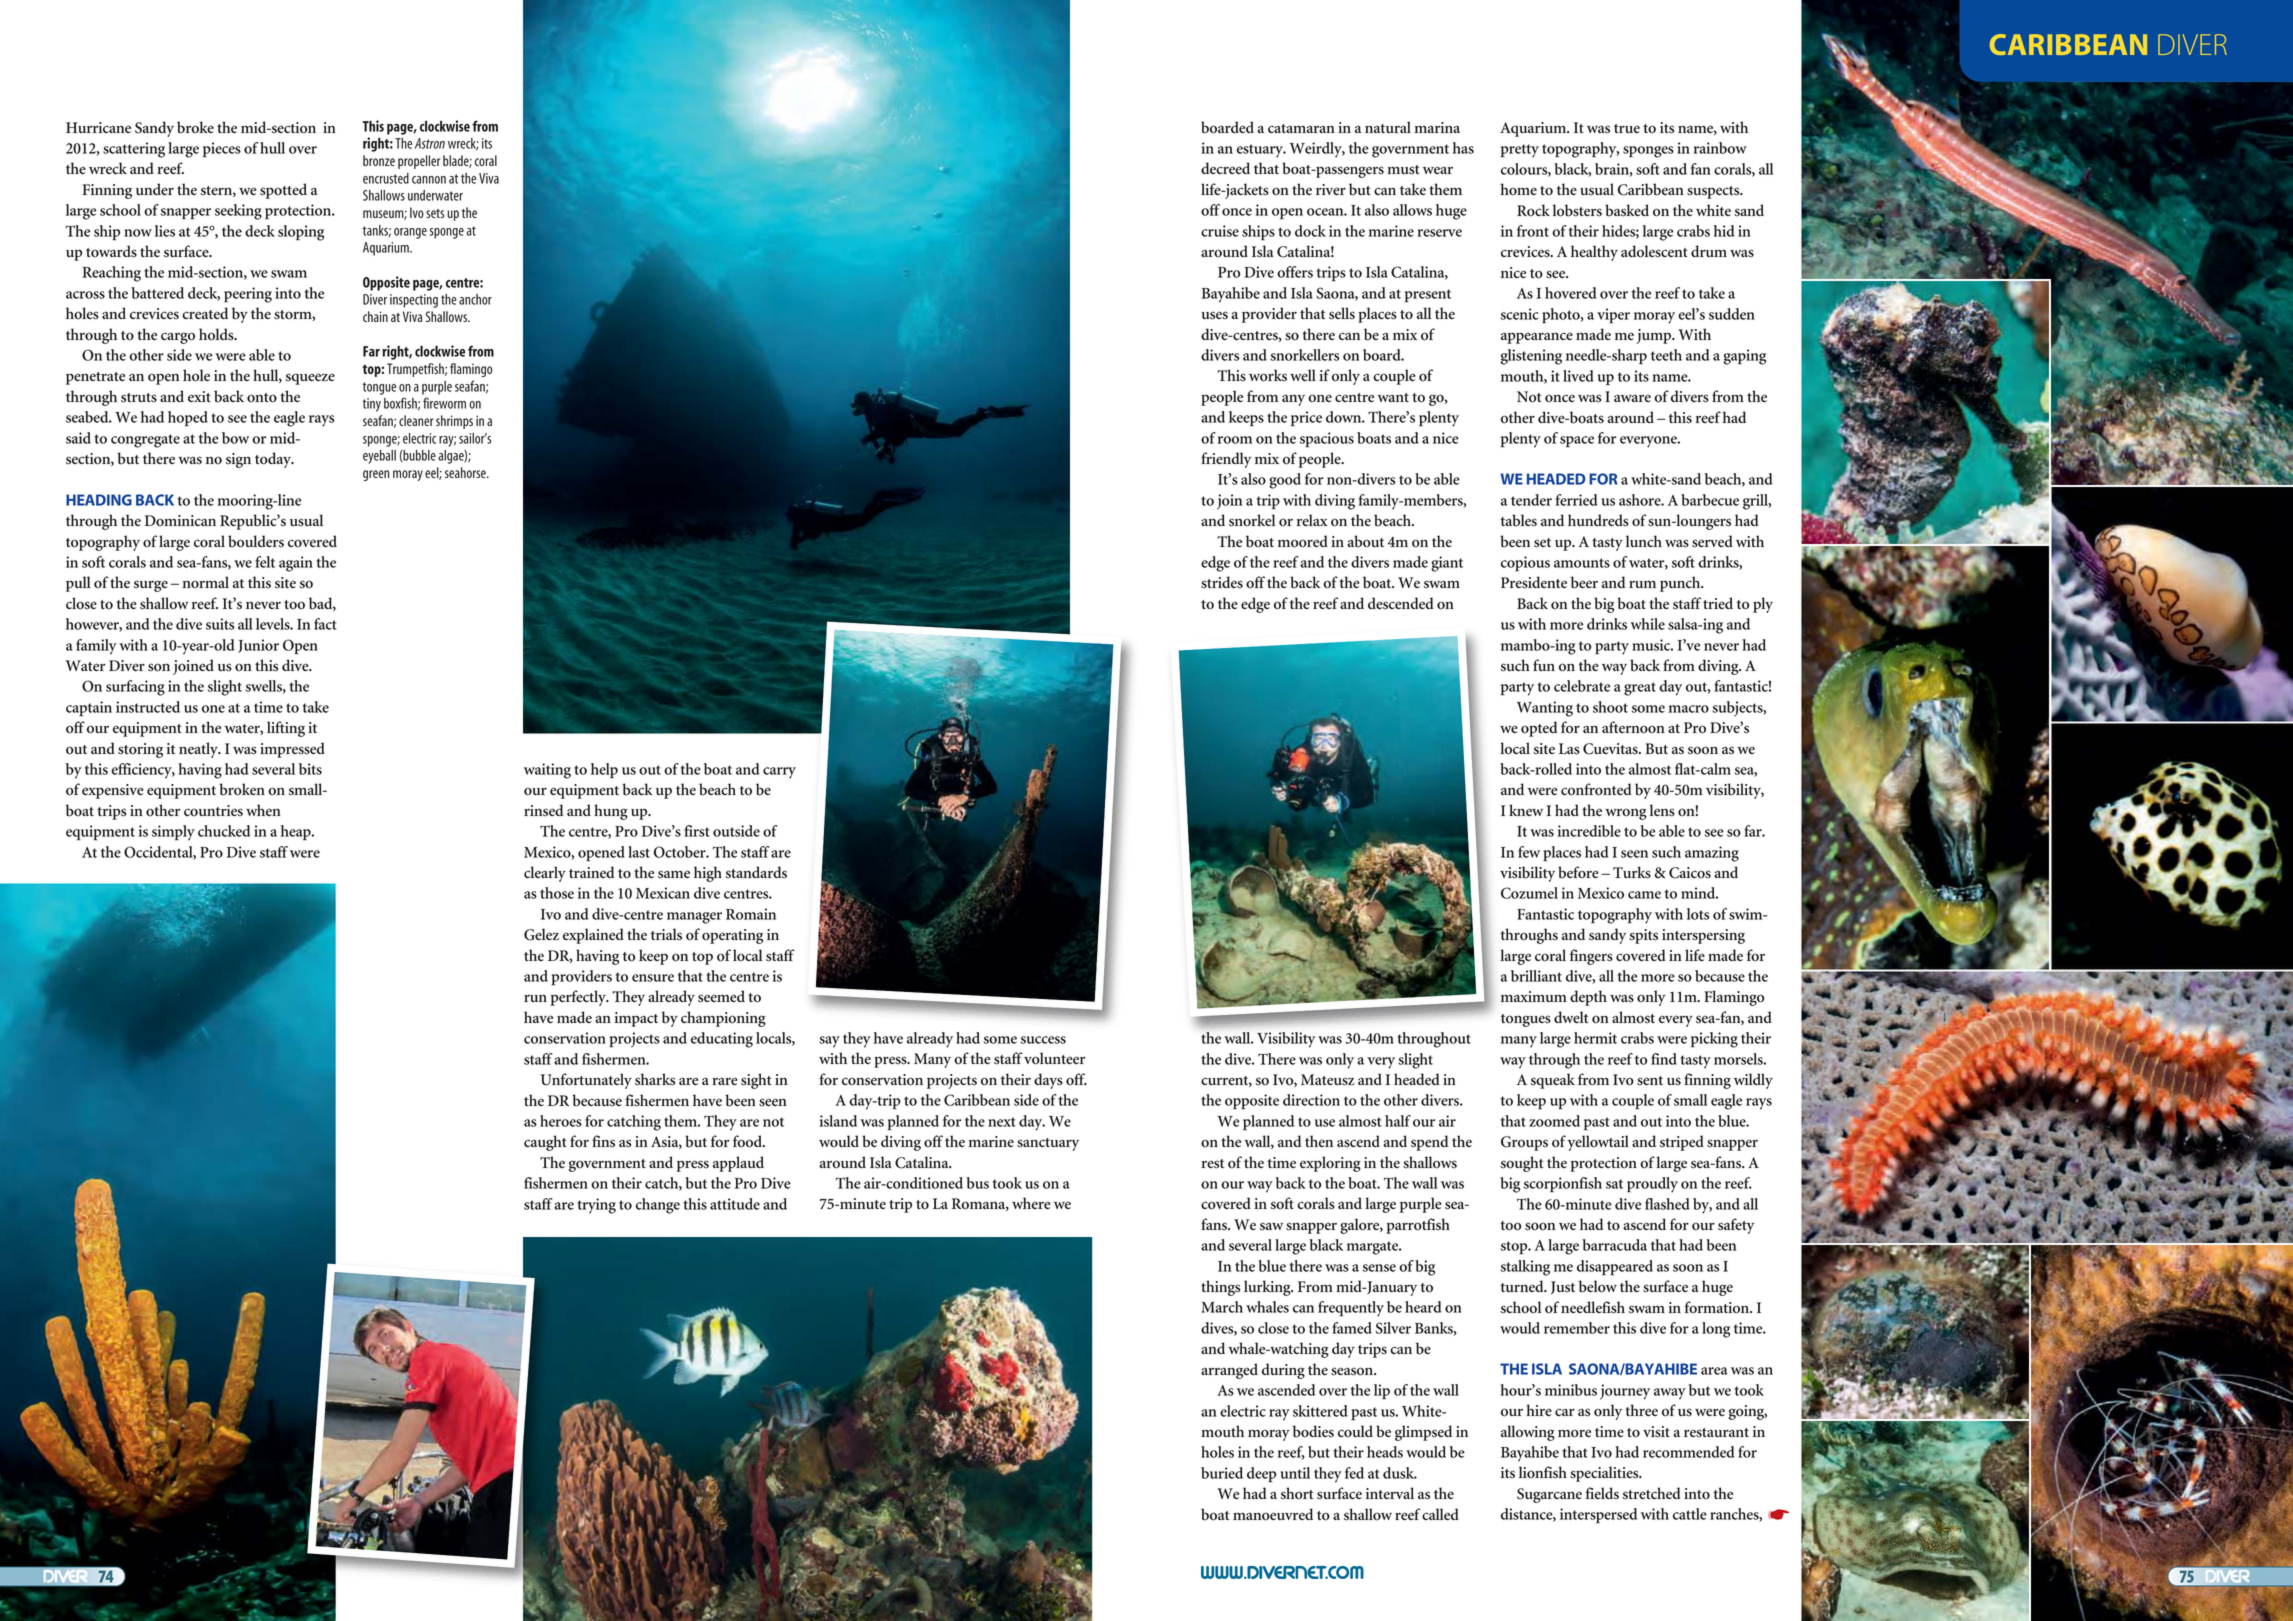  Describe the element at coordinates (596, 1206) in the screenshot. I see `trying` at that location.
